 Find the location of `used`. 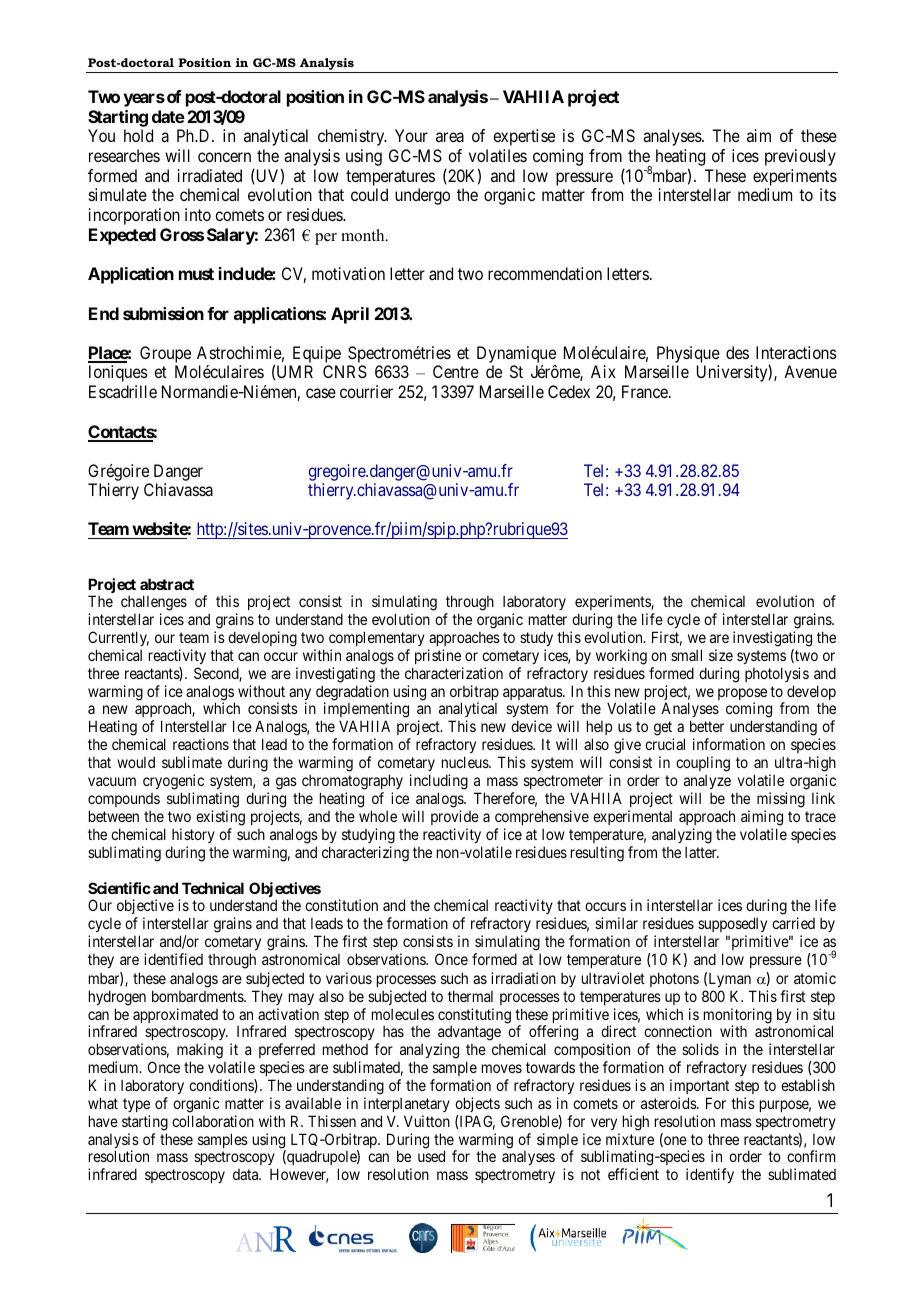

used is located at coordinates (431, 1156).
